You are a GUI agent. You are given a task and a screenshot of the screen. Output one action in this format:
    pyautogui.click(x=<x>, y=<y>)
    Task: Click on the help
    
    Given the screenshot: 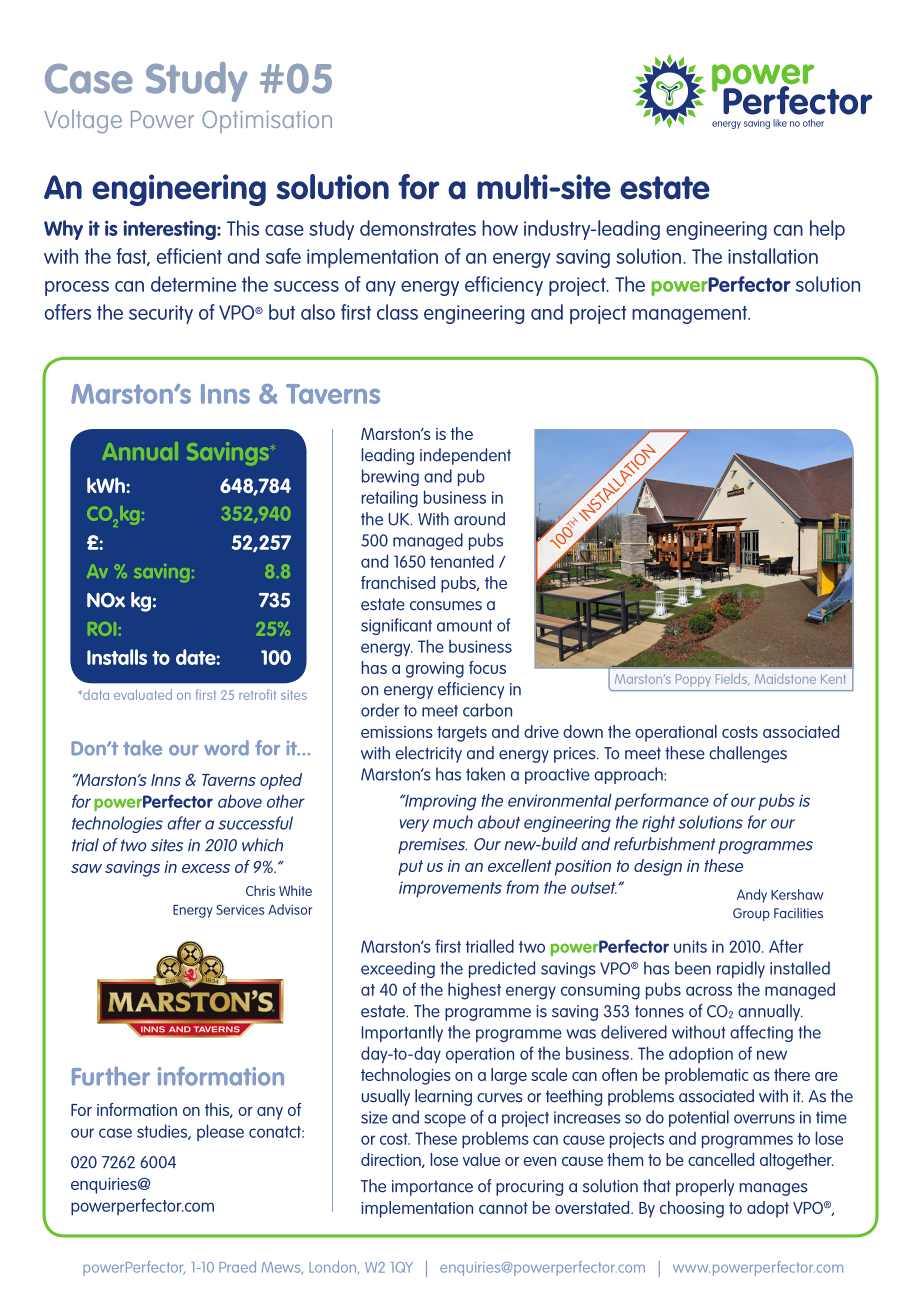 What is the action you would take?
    pyautogui.click(x=827, y=230)
